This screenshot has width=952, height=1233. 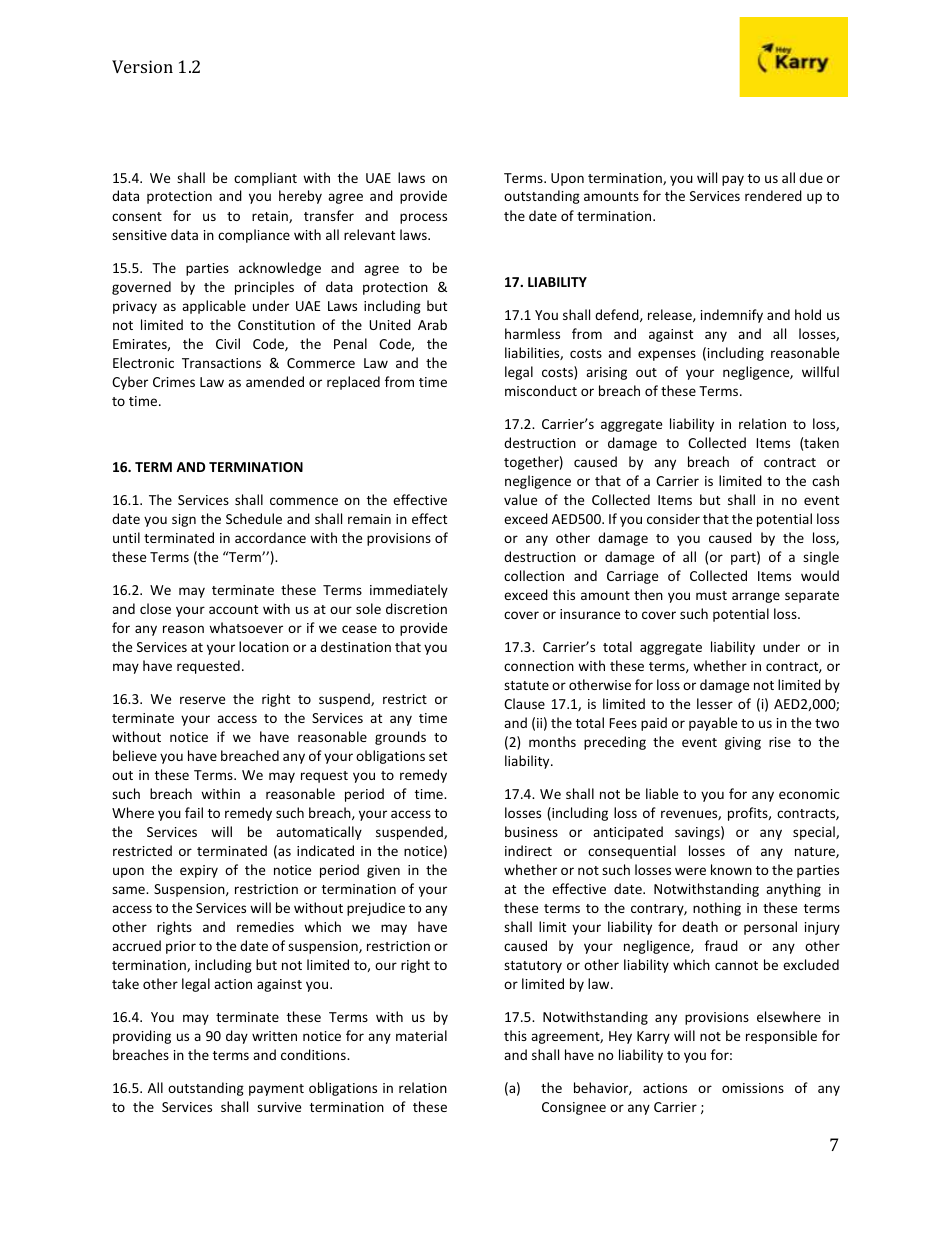 What do you see at coordinates (423, 218) in the screenshot?
I see `process` at bounding box center [423, 218].
